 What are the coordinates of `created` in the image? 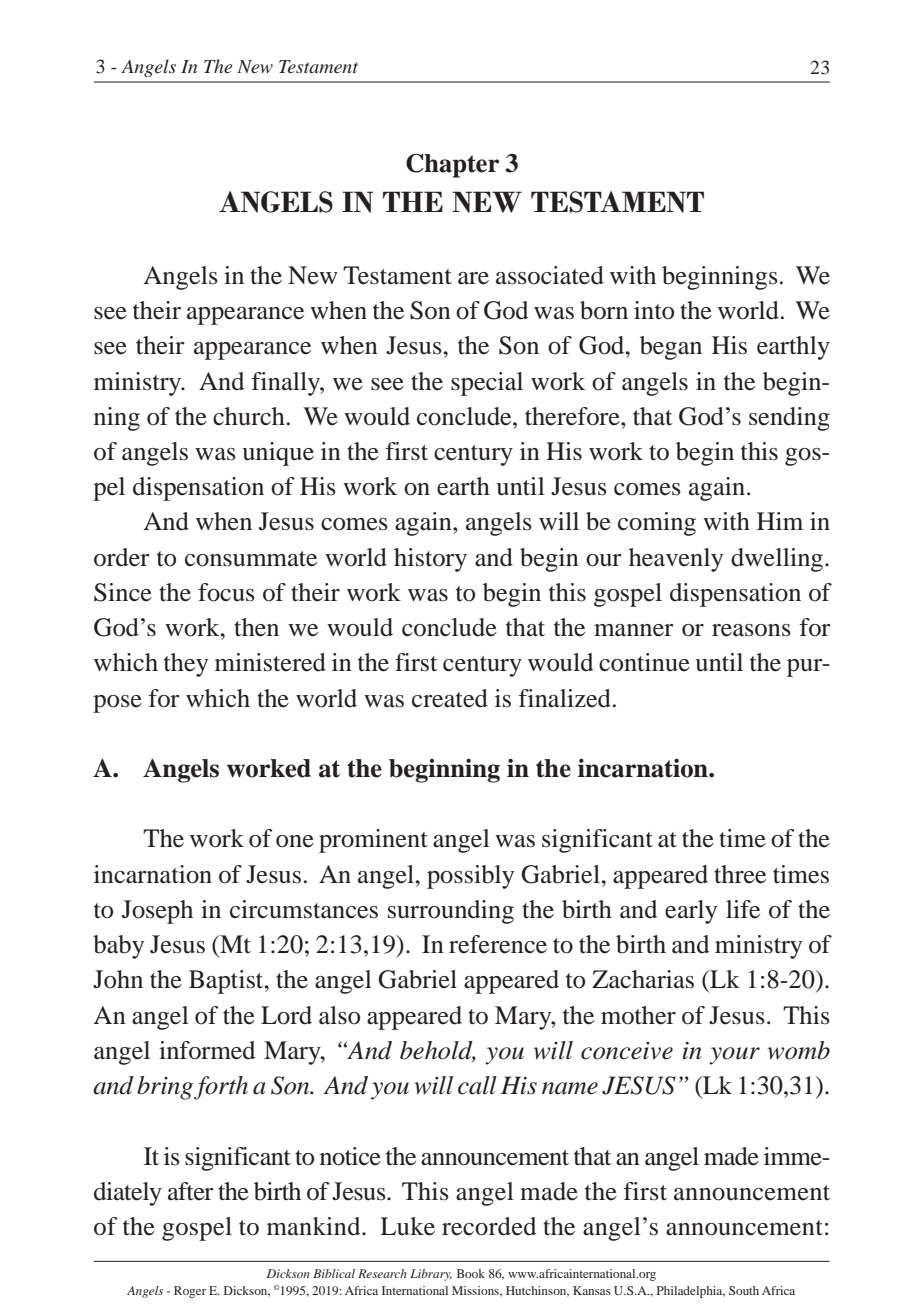 It's located at (450, 698).
